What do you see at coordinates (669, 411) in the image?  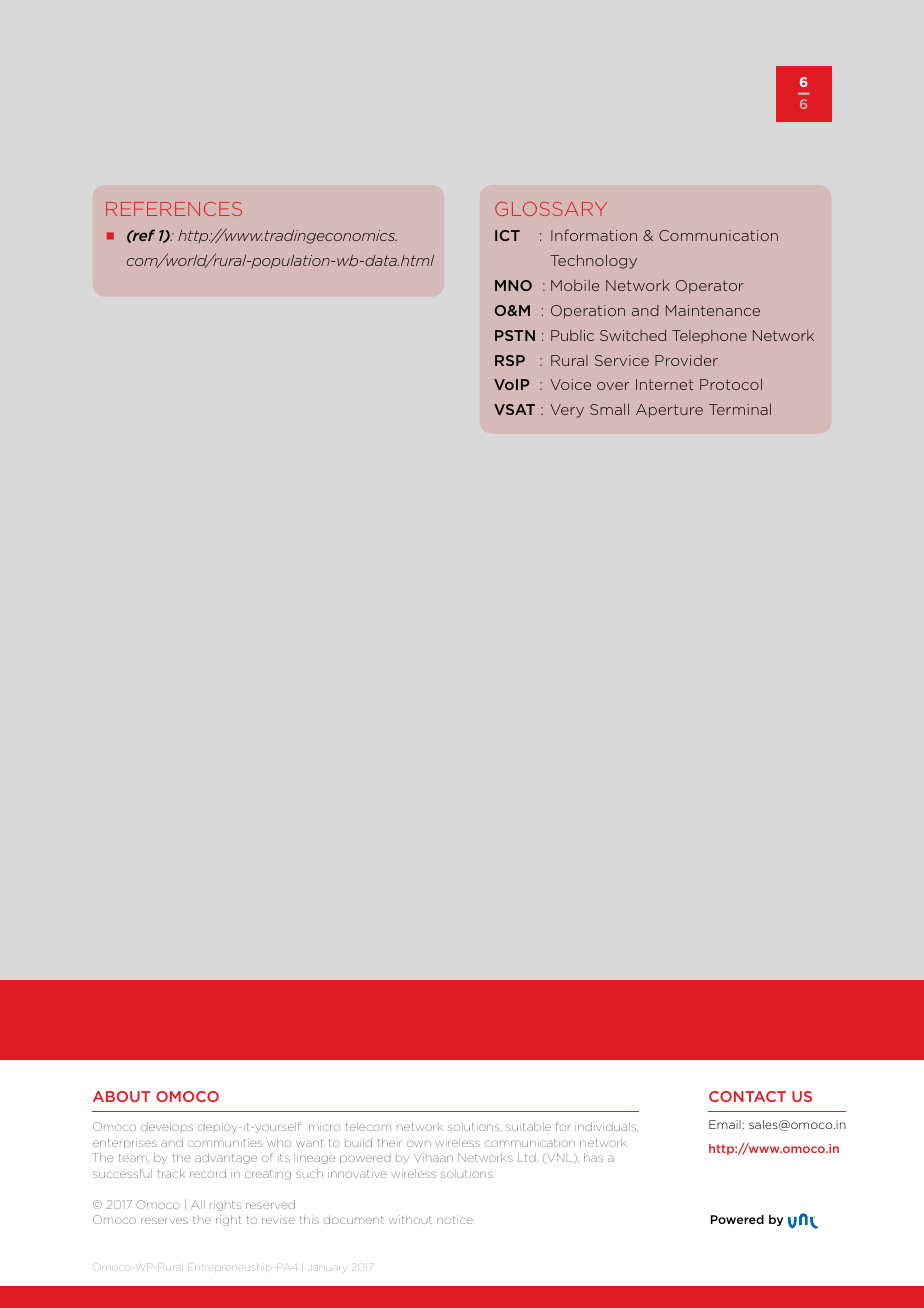 I see `Aperture` at bounding box center [669, 411].
